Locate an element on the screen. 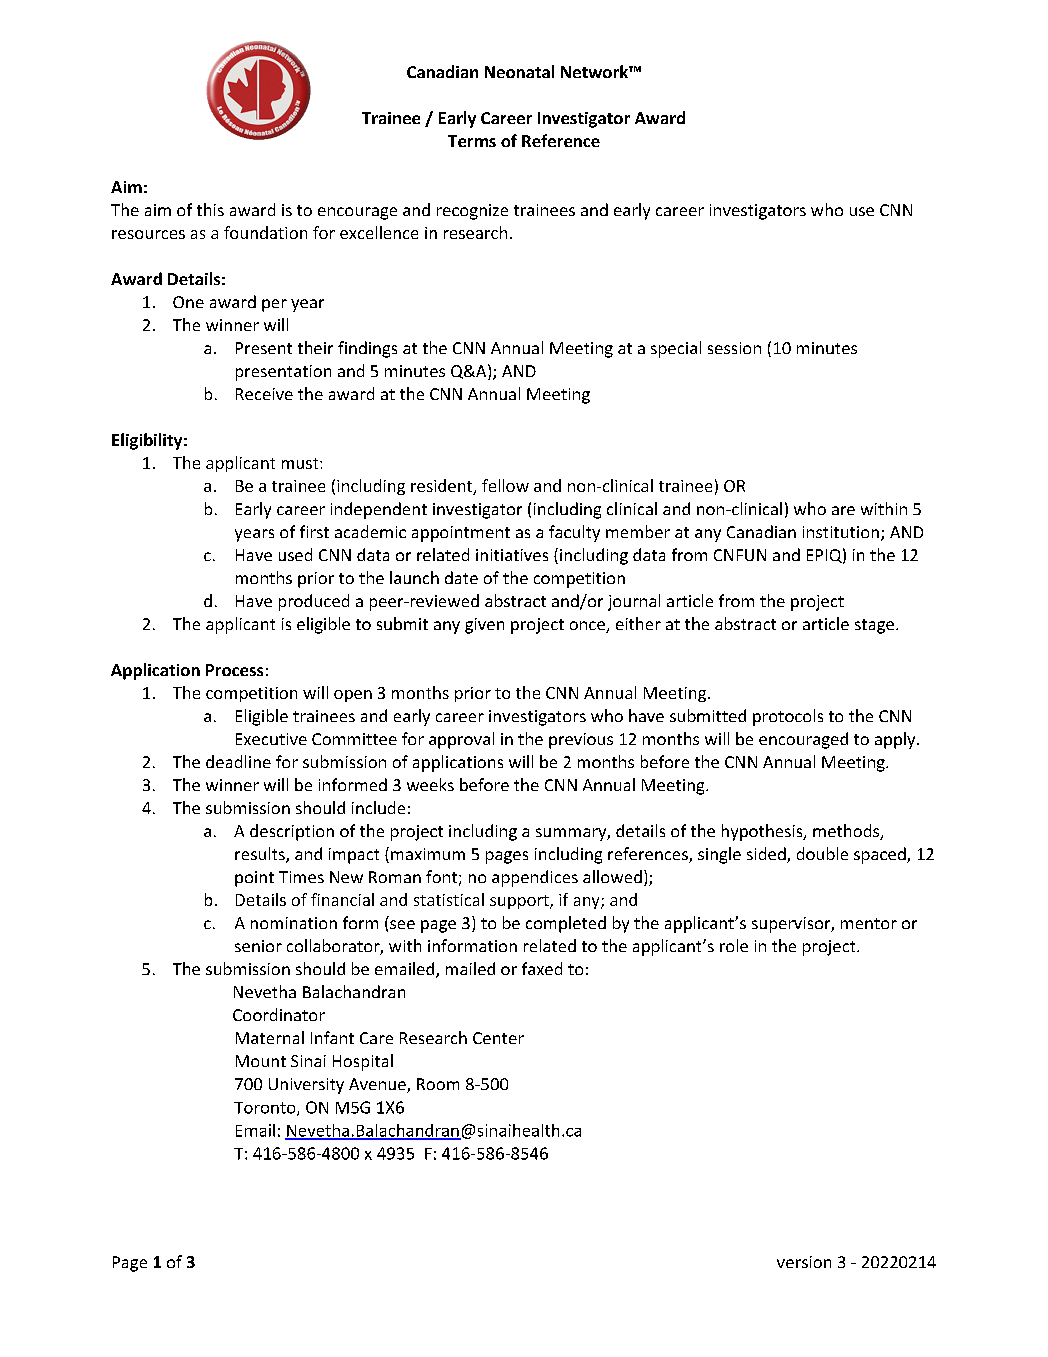 This screenshot has width=1048, height=1357. this is located at coordinates (210, 209).
